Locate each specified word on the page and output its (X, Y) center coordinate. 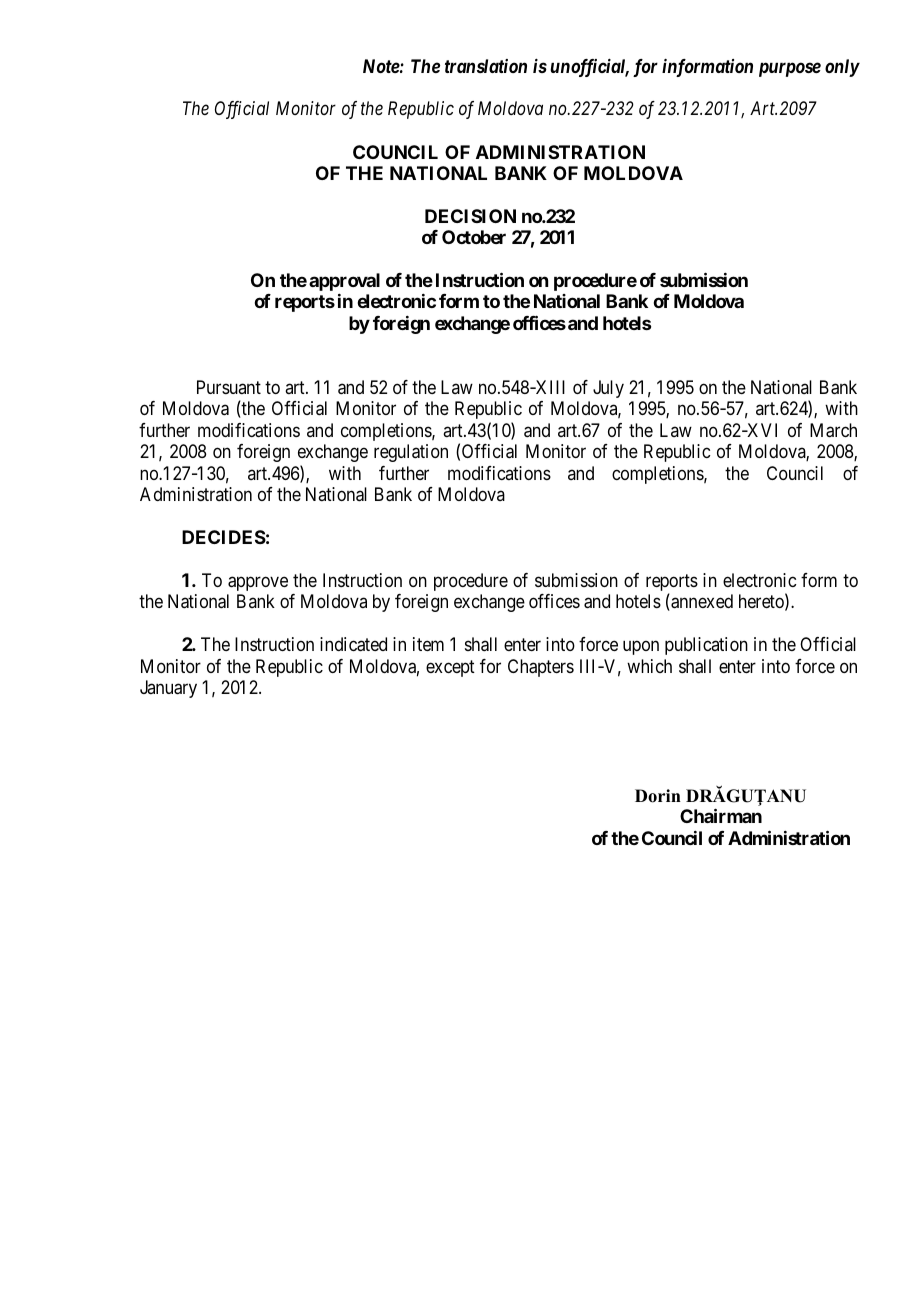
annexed (701, 602)
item (428, 644)
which (649, 666)
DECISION (470, 216)
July (608, 389)
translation (486, 66)
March (833, 430)
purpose (790, 69)
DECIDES (224, 537)
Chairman (721, 815)
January (168, 689)
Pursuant (229, 387)
